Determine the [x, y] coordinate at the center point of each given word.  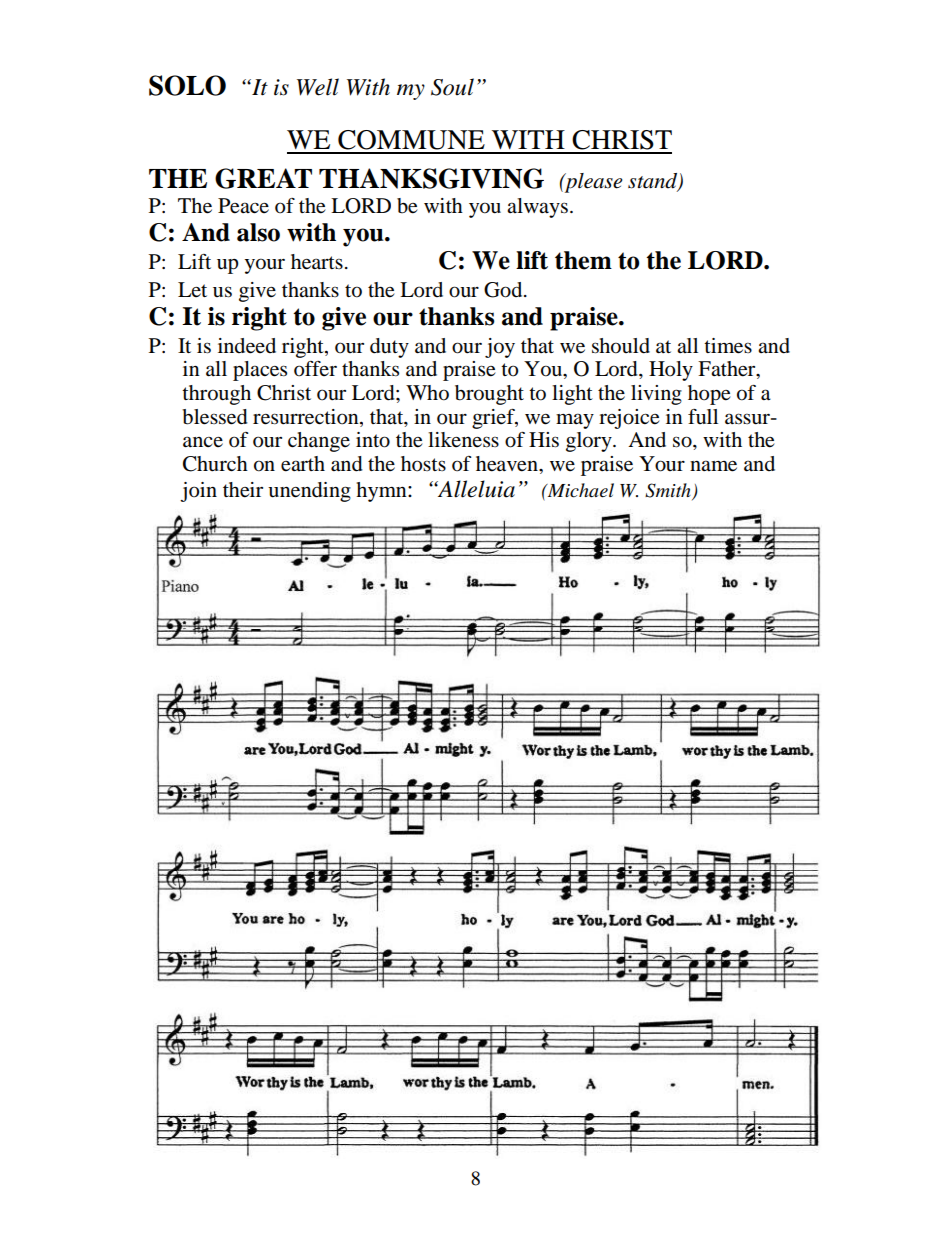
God [504, 290]
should [621, 346]
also [258, 232]
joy [500, 348]
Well [318, 87]
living [656, 395]
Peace [243, 206]
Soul [452, 87]
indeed [247, 346]
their [243, 490]
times [728, 346]
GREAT [263, 178]
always [537, 208]
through [216, 395]
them [583, 260]
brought [489, 395]
